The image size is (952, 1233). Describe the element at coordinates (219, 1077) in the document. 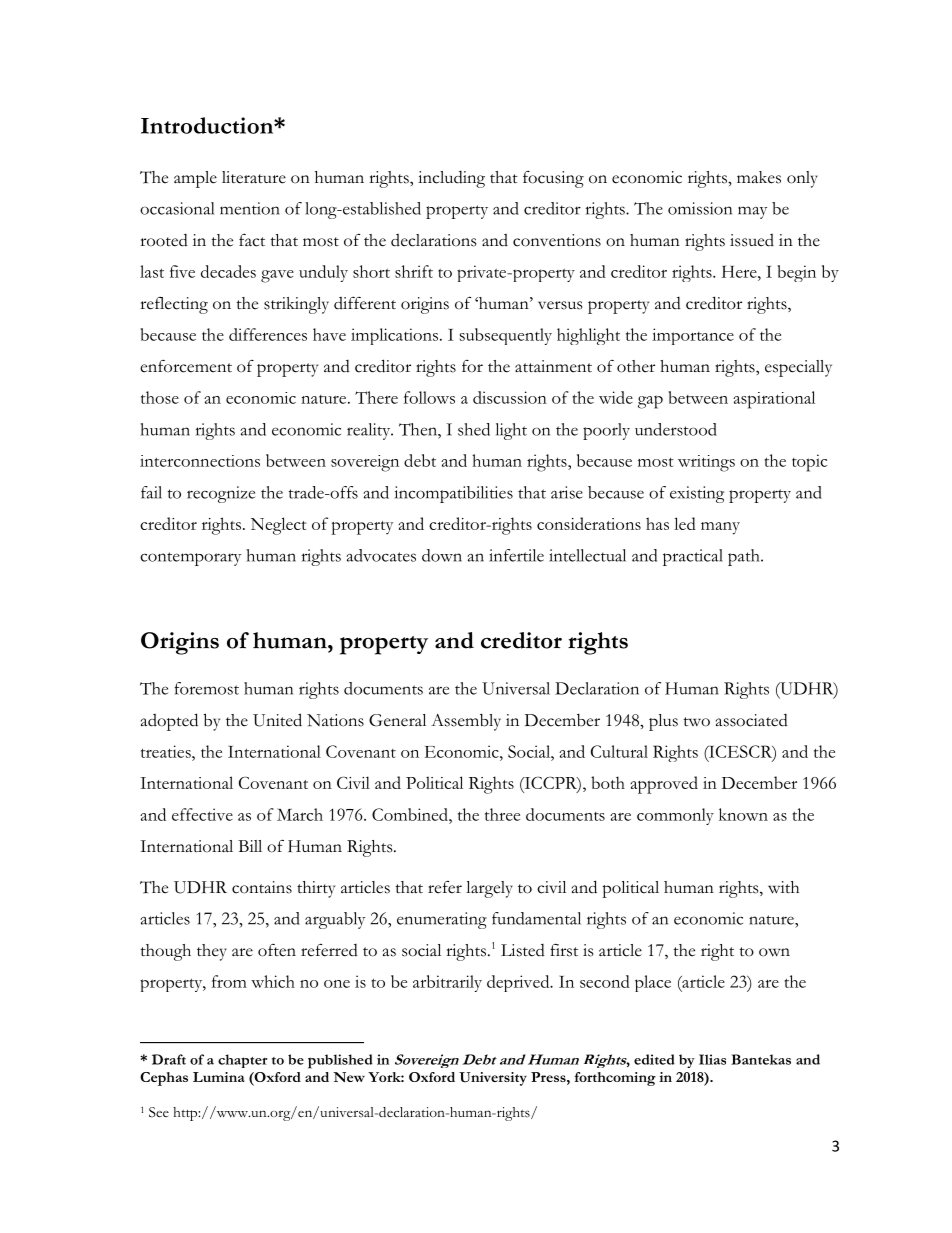

I see `Lumina` at that location.
